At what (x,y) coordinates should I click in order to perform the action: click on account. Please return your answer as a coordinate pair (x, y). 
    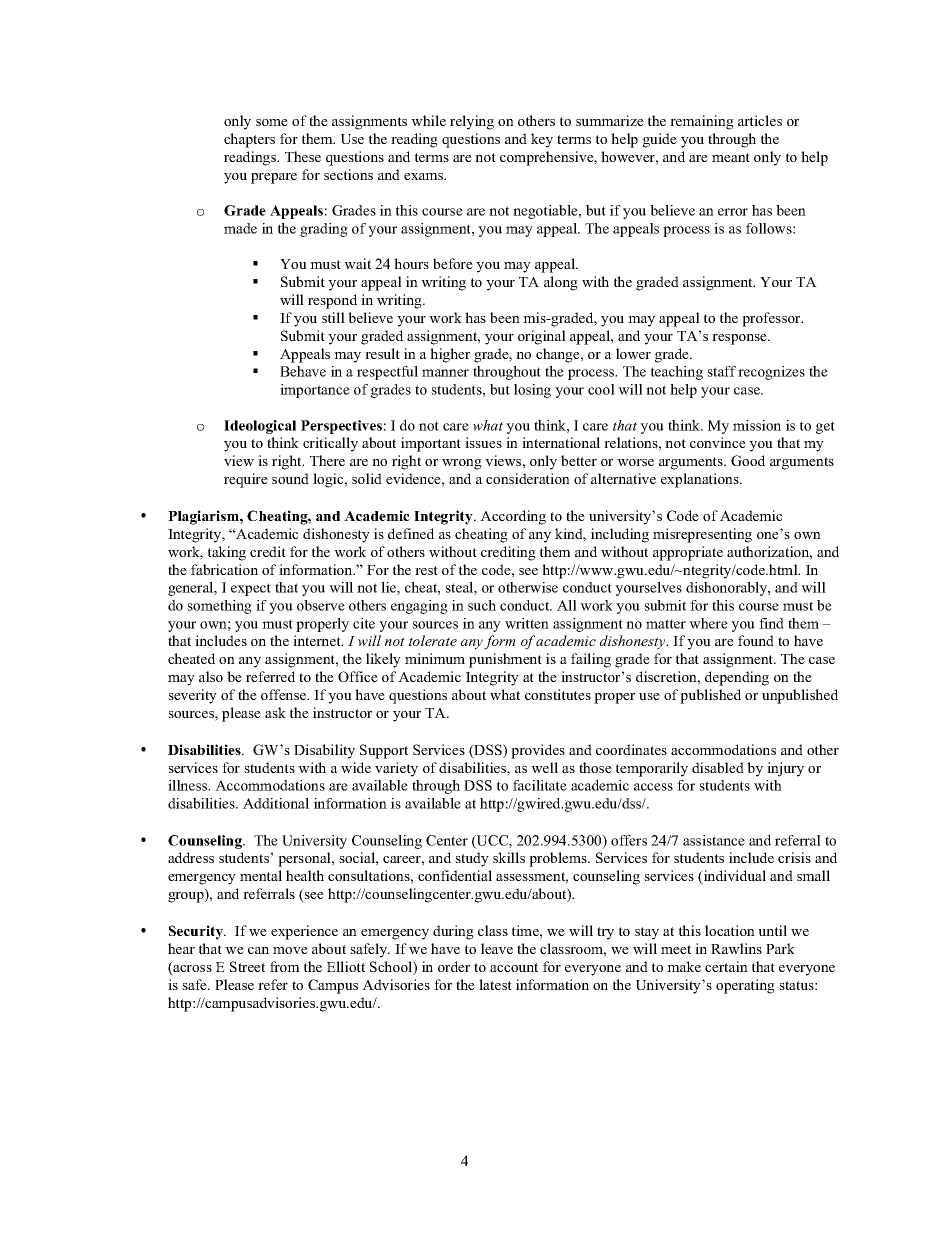
    Looking at the image, I should click on (514, 967).
